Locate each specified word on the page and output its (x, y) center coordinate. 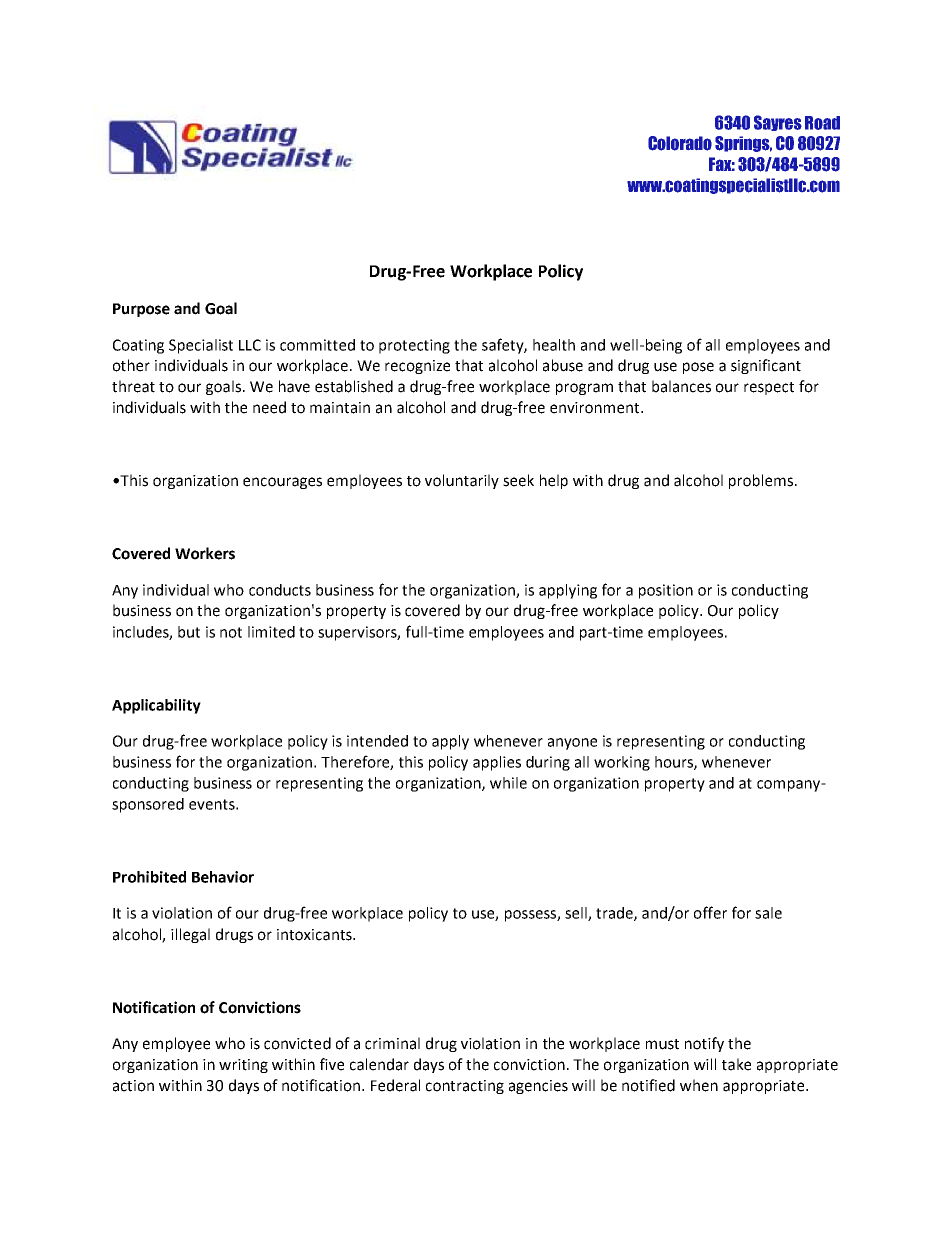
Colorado (680, 143)
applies (497, 763)
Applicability (156, 706)
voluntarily (462, 481)
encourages (282, 483)
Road (822, 123)
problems (761, 481)
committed (317, 345)
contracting (465, 1087)
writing (243, 1066)
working (622, 763)
